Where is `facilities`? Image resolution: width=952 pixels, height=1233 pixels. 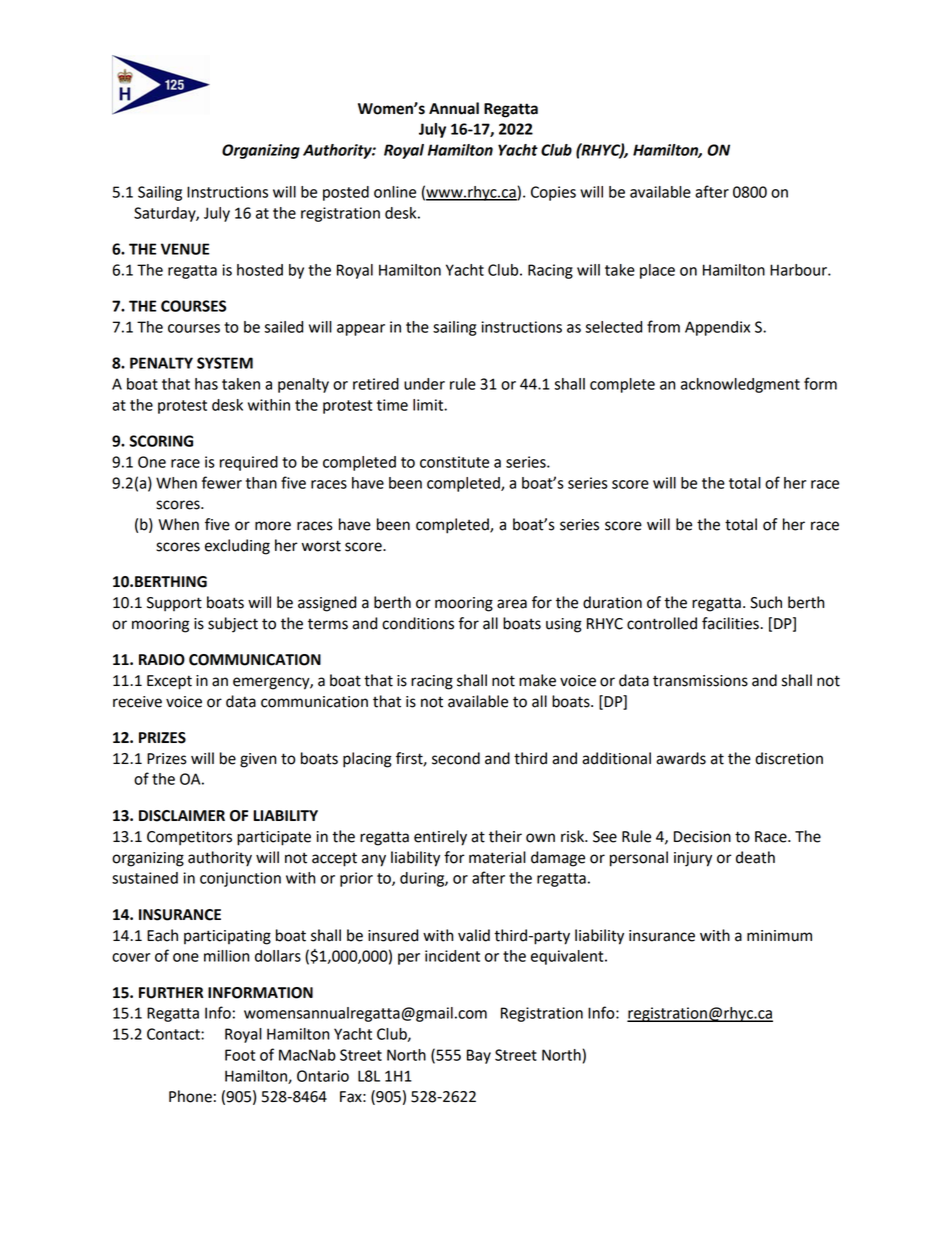 facilities is located at coordinates (731, 623).
